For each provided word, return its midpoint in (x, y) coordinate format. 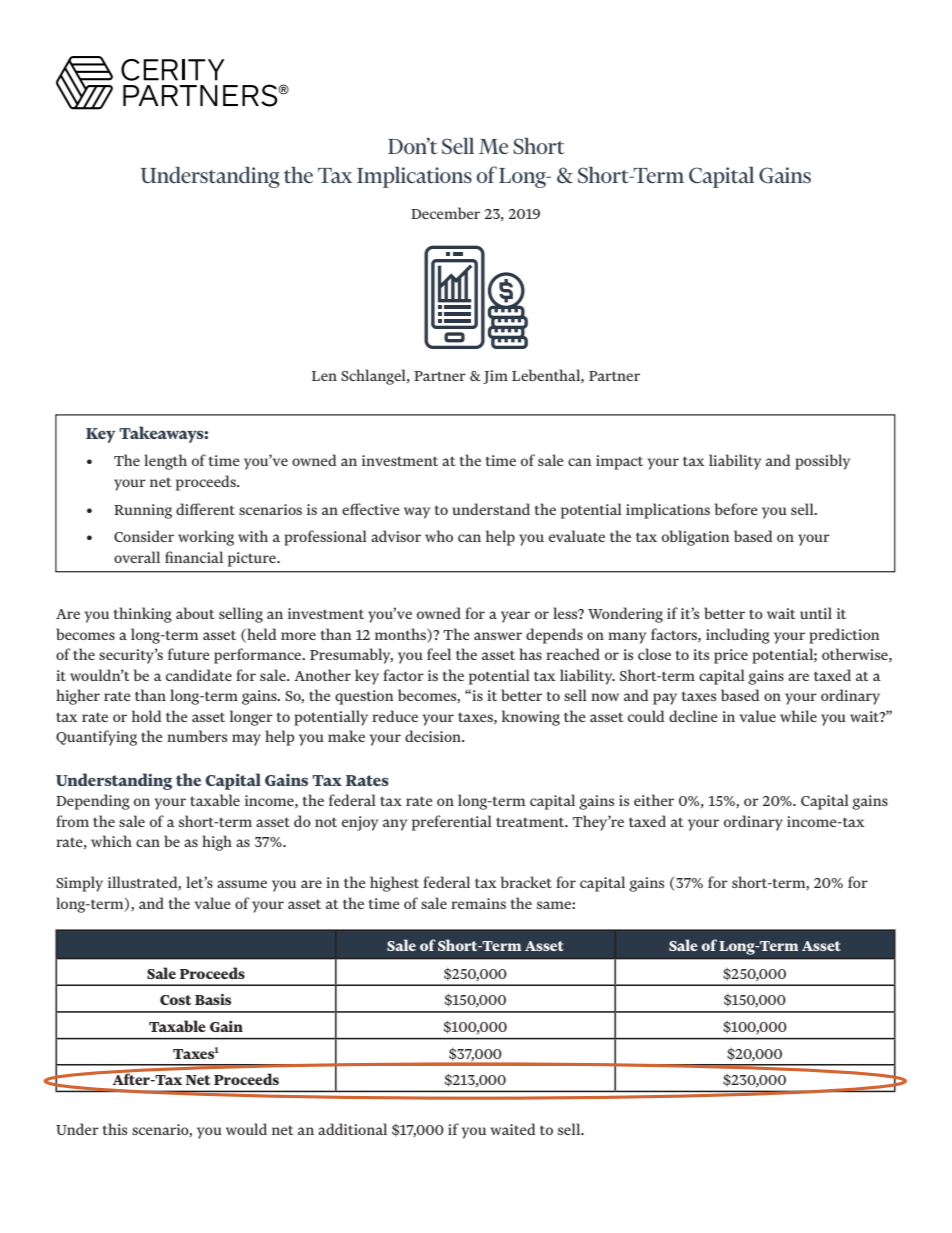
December (445, 213)
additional (352, 1129)
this (115, 1129)
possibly (822, 462)
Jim (495, 377)
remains (478, 903)
